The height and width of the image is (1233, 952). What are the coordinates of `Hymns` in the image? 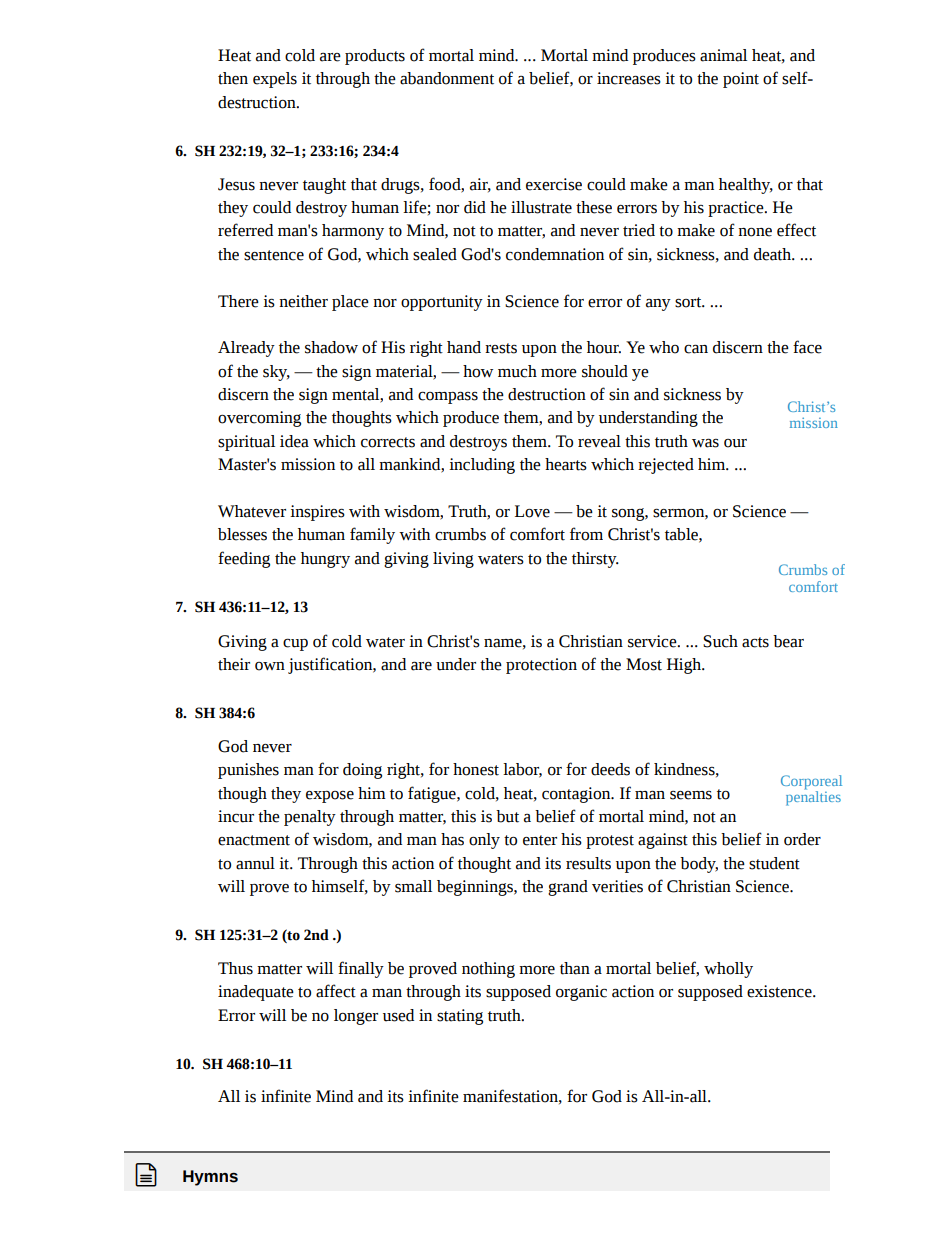 It's located at (210, 1178).
